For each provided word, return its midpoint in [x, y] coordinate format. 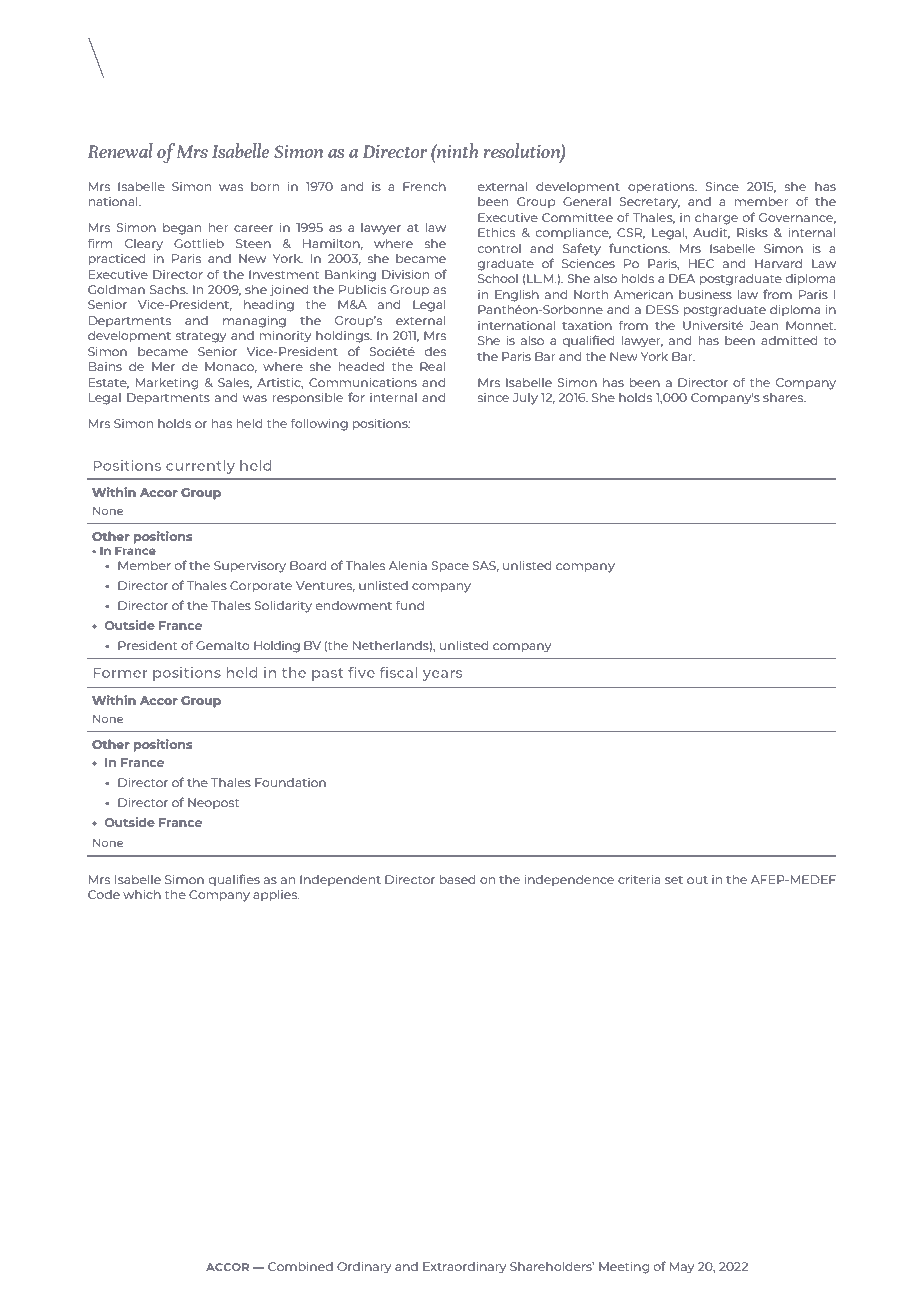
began [182, 228]
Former [120, 673]
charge [716, 218]
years [442, 675]
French [424, 186]
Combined [300, 1266]
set [674, 880]
